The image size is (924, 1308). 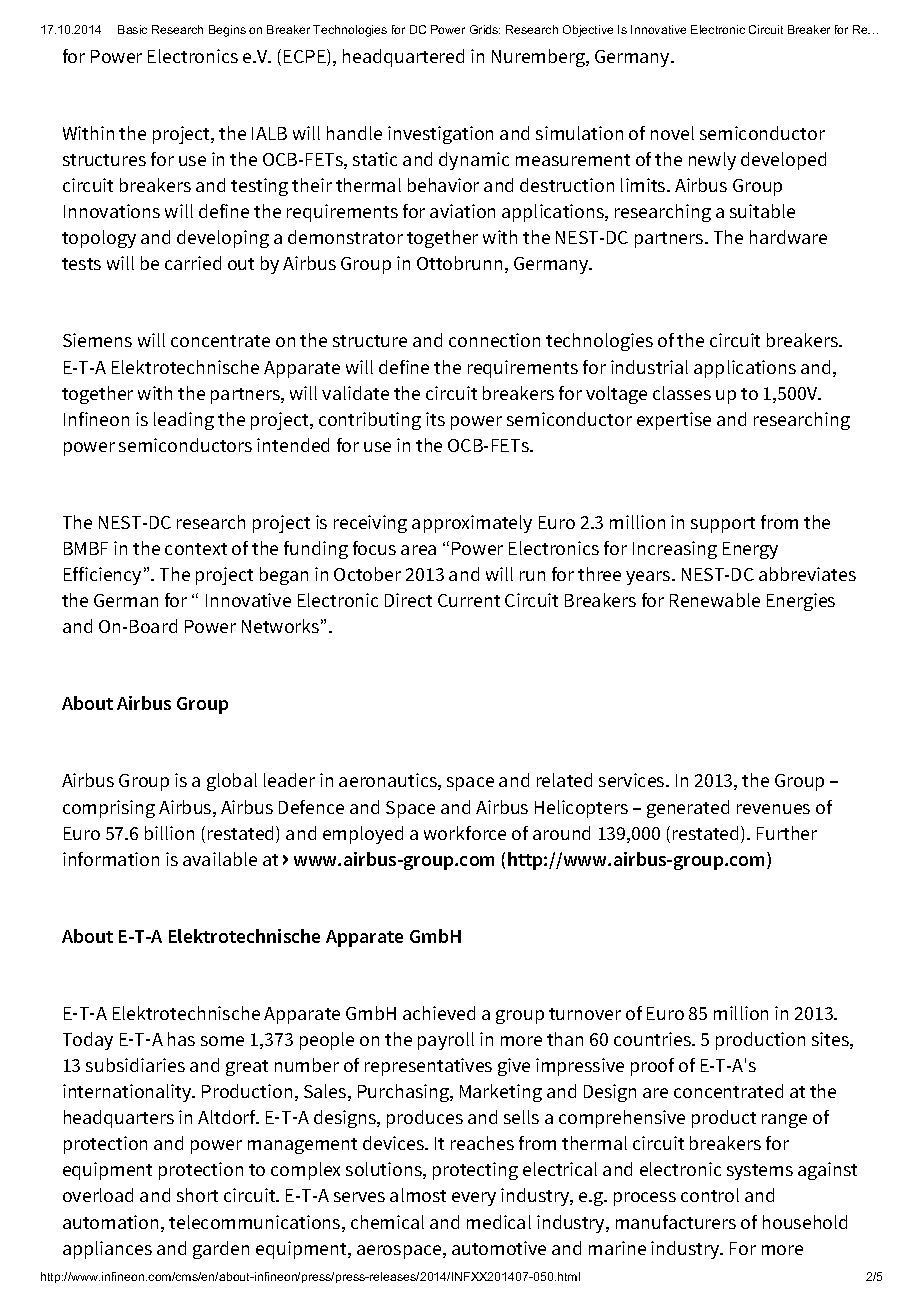 I want to click on contributing, so click(x=370, y=421).
